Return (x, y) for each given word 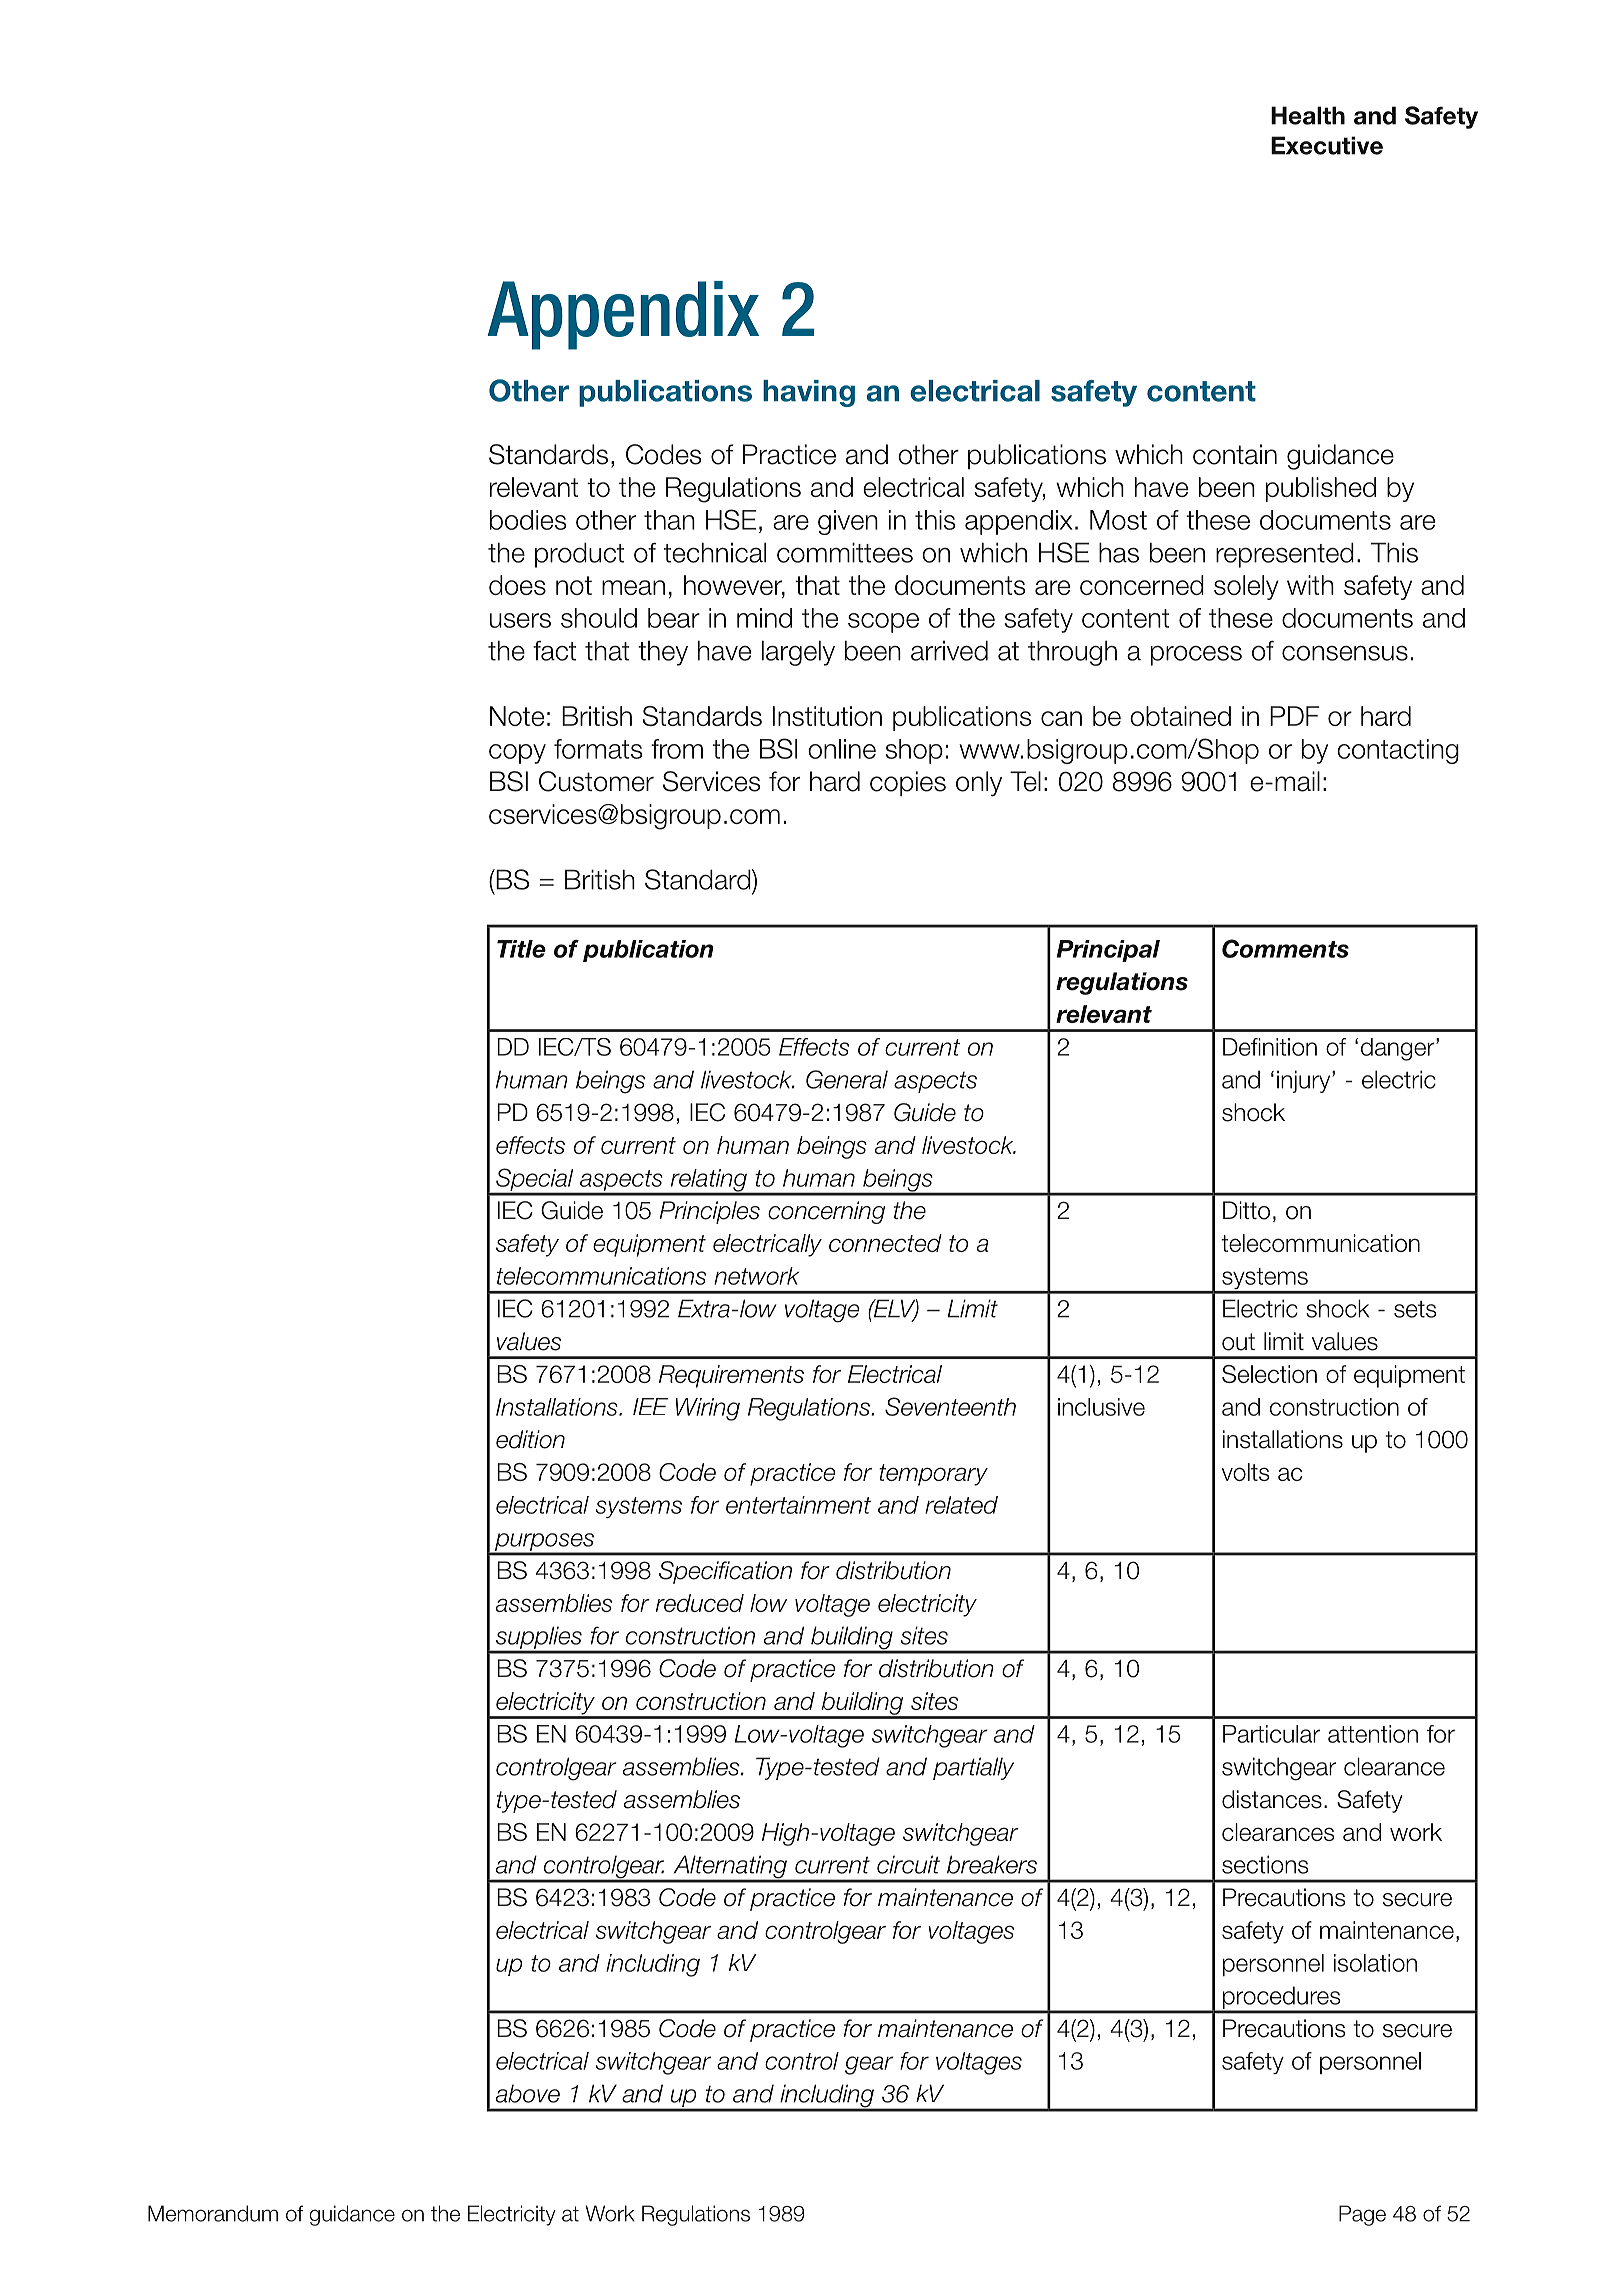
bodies (528, 520)
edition (530, 1439)
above (528, 2093)
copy (517, 754)
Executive (1327, 145)
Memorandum (213, 2213)
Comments (1285, 948)
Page (1362, 2215)
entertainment (798, 1505)
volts (1245, 1472)
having (809, 393)
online (842, 749)
